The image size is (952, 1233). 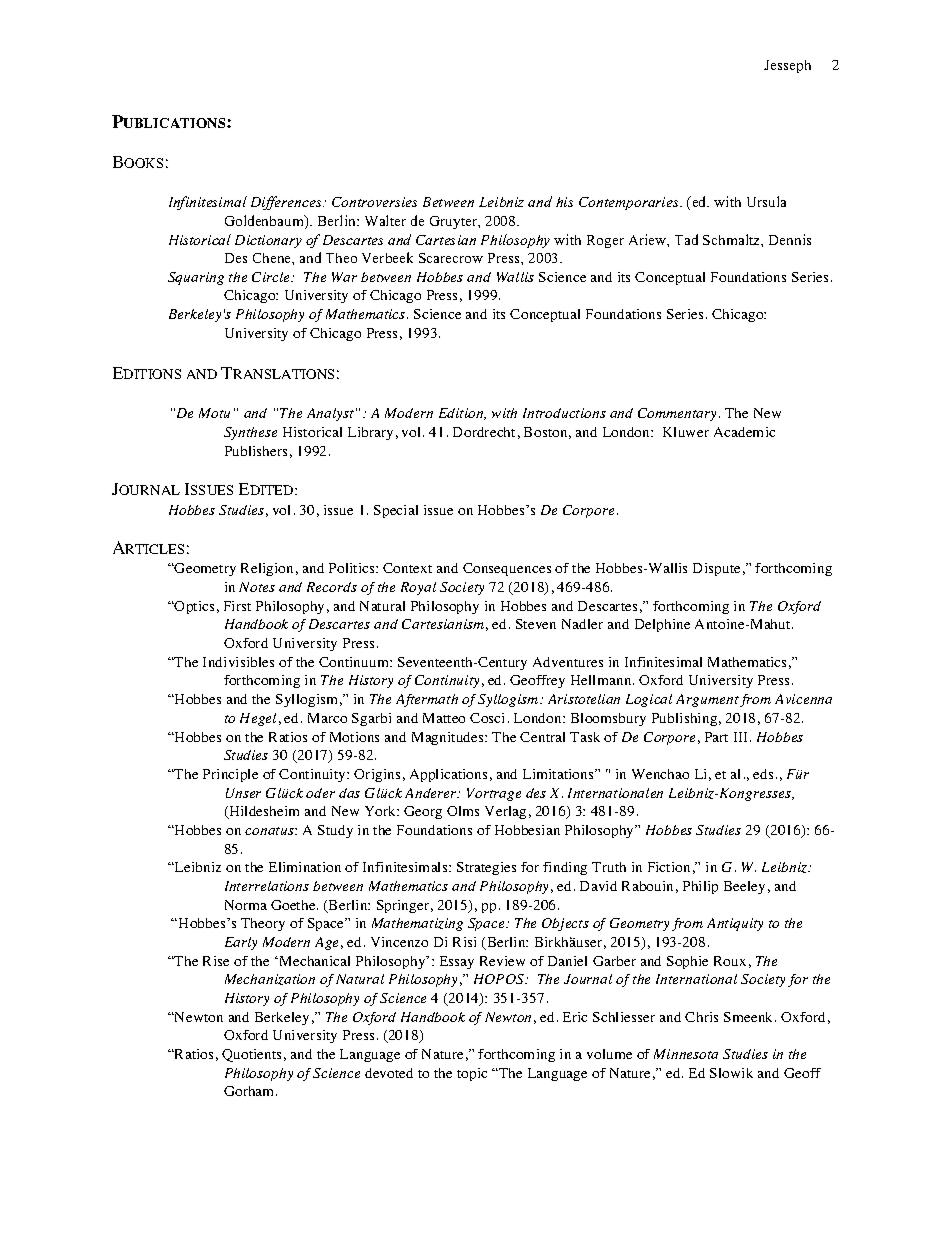 What do you see at coordinates (686, 1054) in the document?
I see `Minnesota` at bounding box center [686, 1054].
